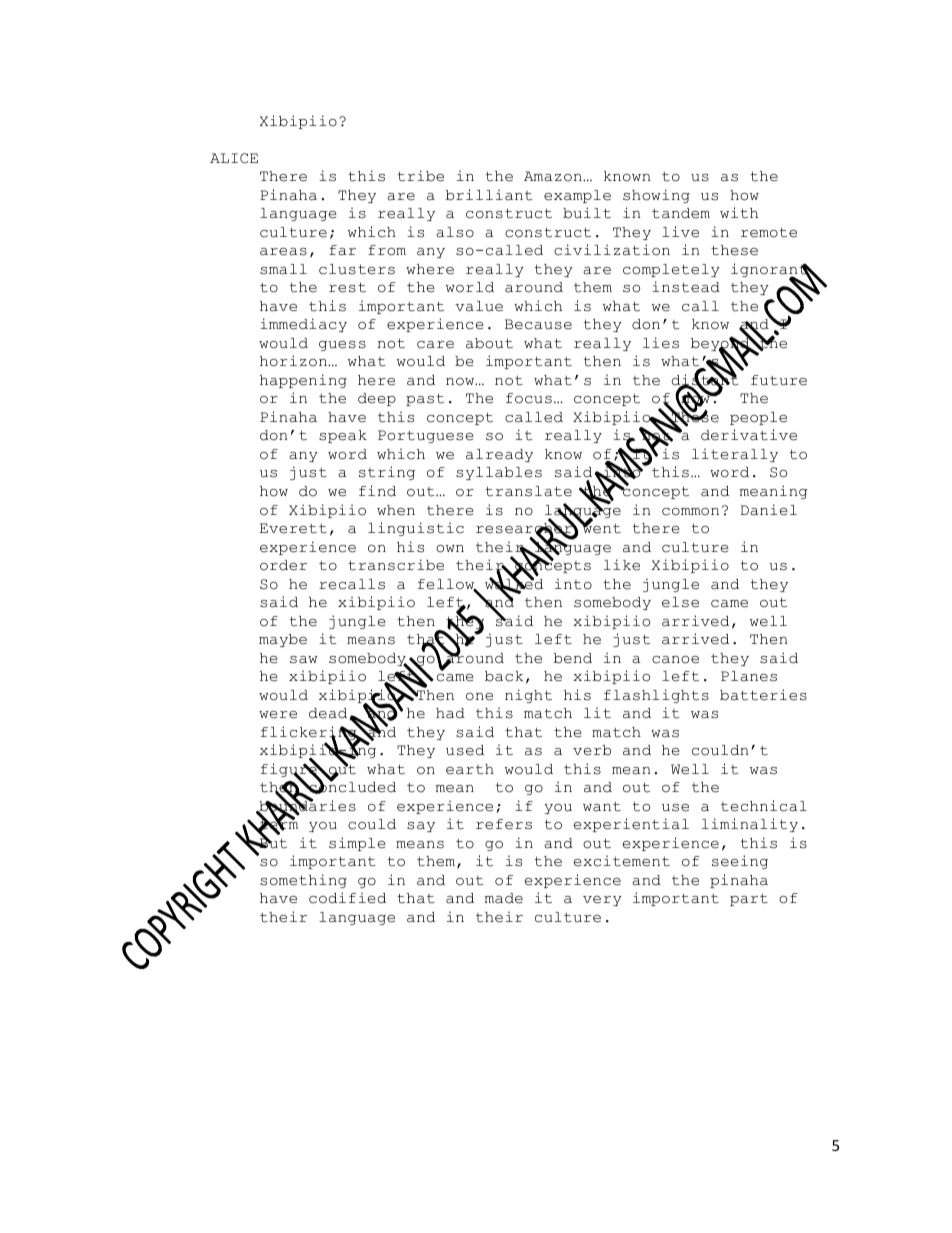 The height and width of the screenshot is (1233, 952). Describe the element at coordinates (529, 491) in the screenshot. I see `translate` at that location.
